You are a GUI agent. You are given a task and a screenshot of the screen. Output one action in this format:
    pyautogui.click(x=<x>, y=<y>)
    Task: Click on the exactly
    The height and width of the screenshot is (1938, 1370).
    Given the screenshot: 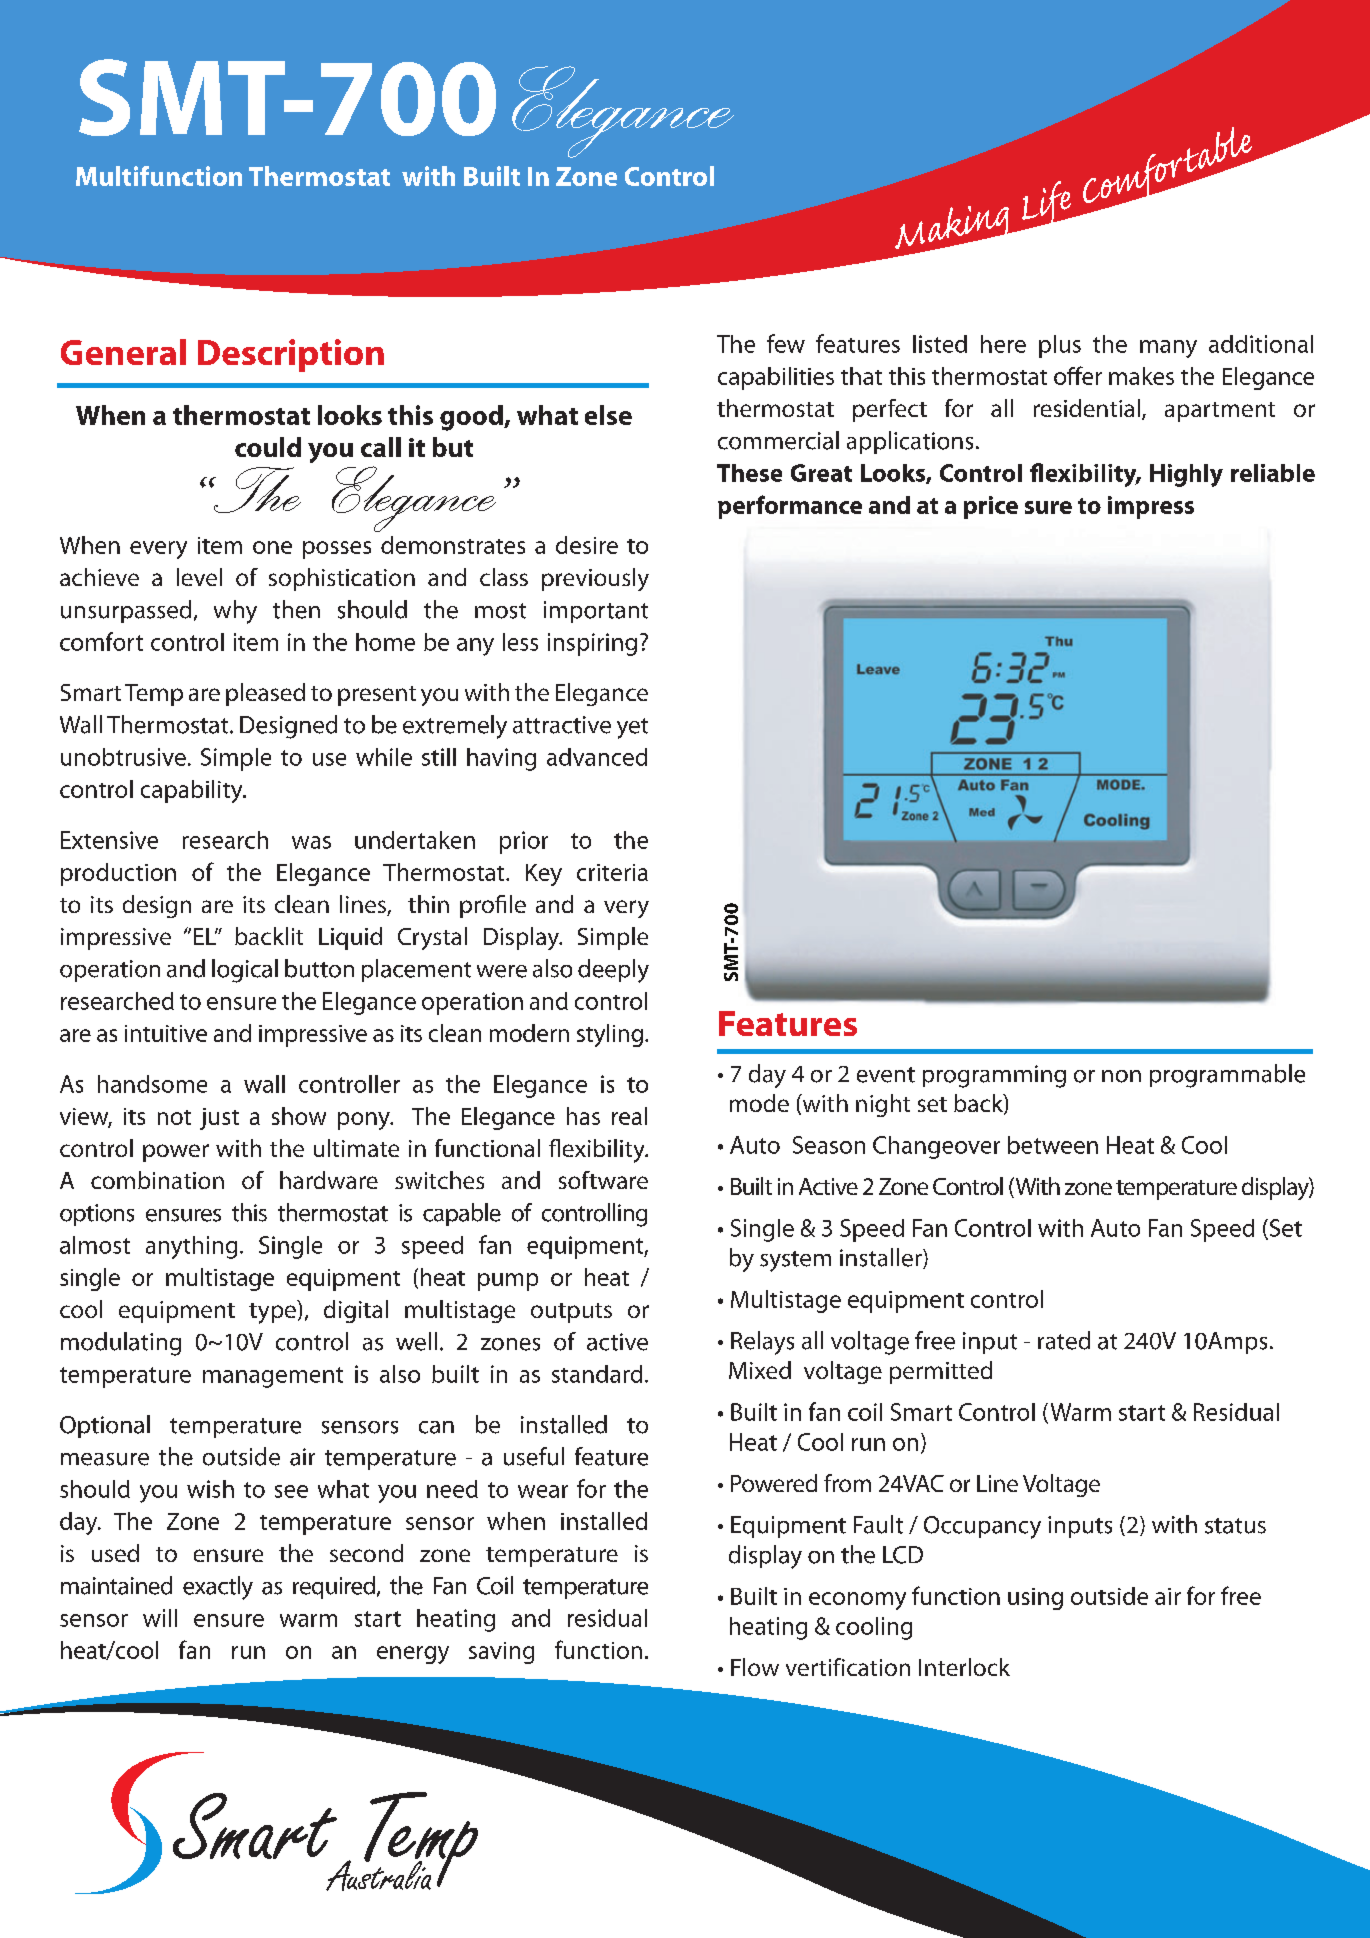 What is the action you would take?
    pyautogui.click(x=218, y=1588)
